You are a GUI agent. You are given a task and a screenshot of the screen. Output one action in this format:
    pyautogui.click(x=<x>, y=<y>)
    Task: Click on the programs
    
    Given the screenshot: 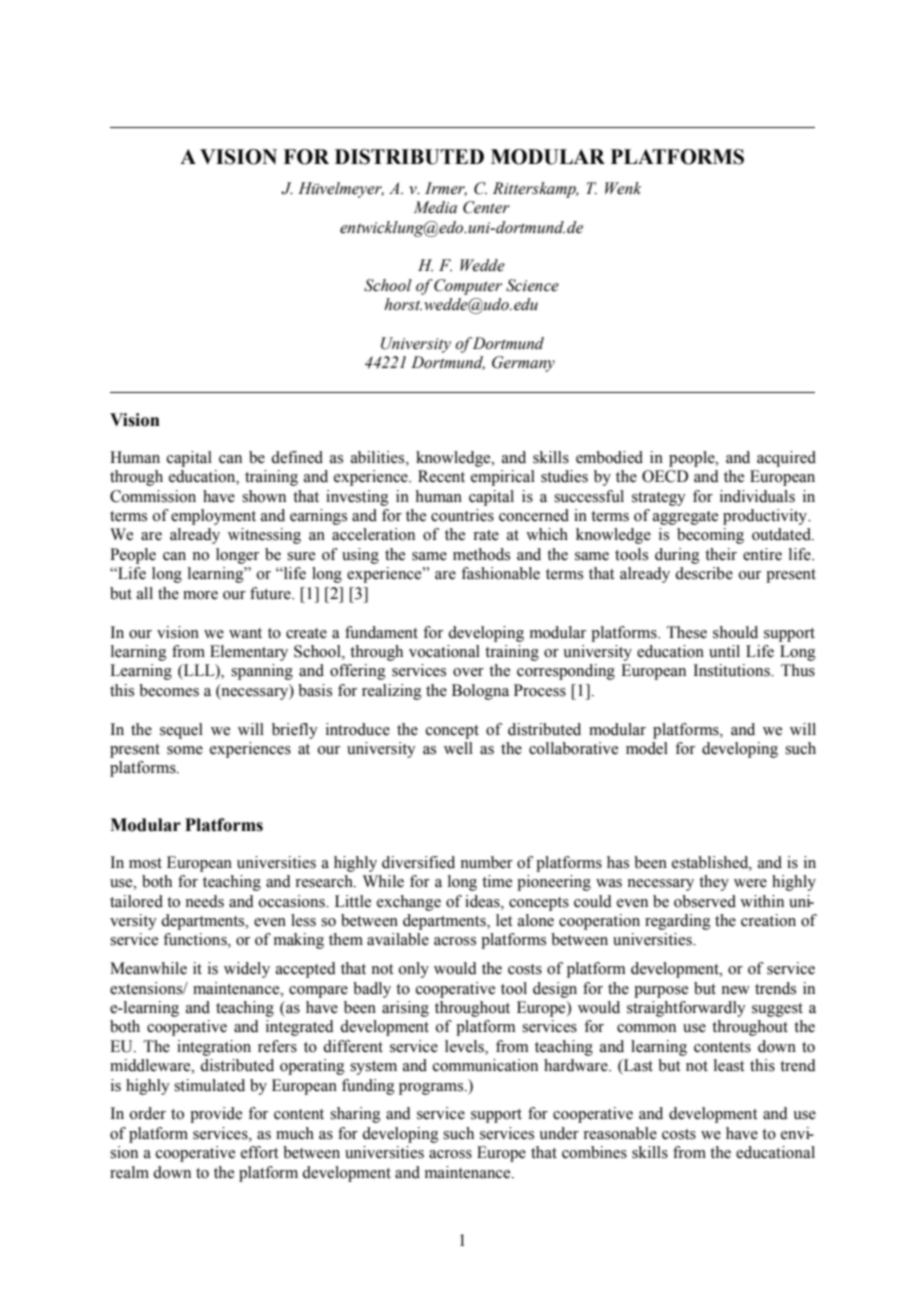 What is the action you would take?
    pyautogui.click(x=432, y=1089)
